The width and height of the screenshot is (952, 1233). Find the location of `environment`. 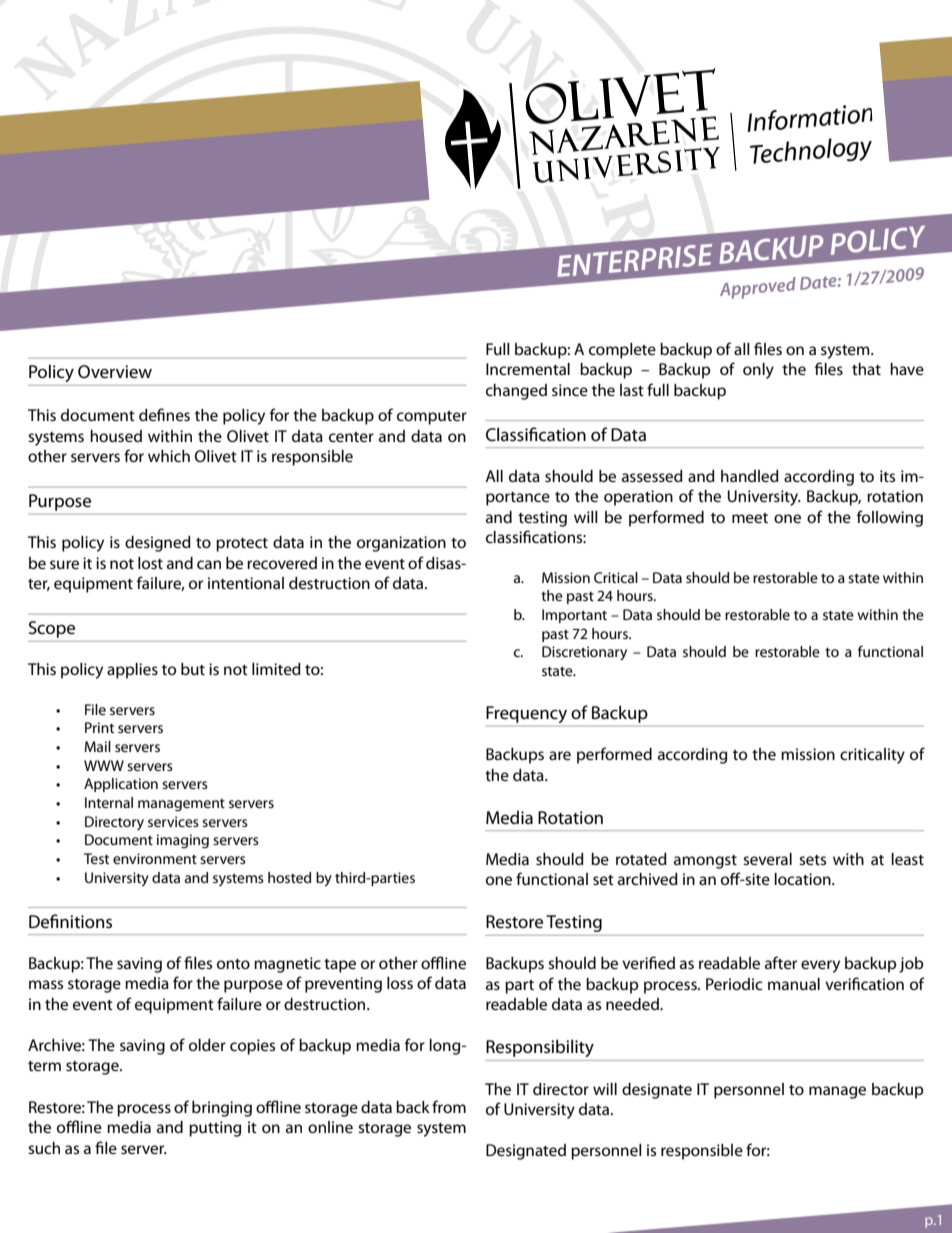

environment is located at coordinates (155, 858).
